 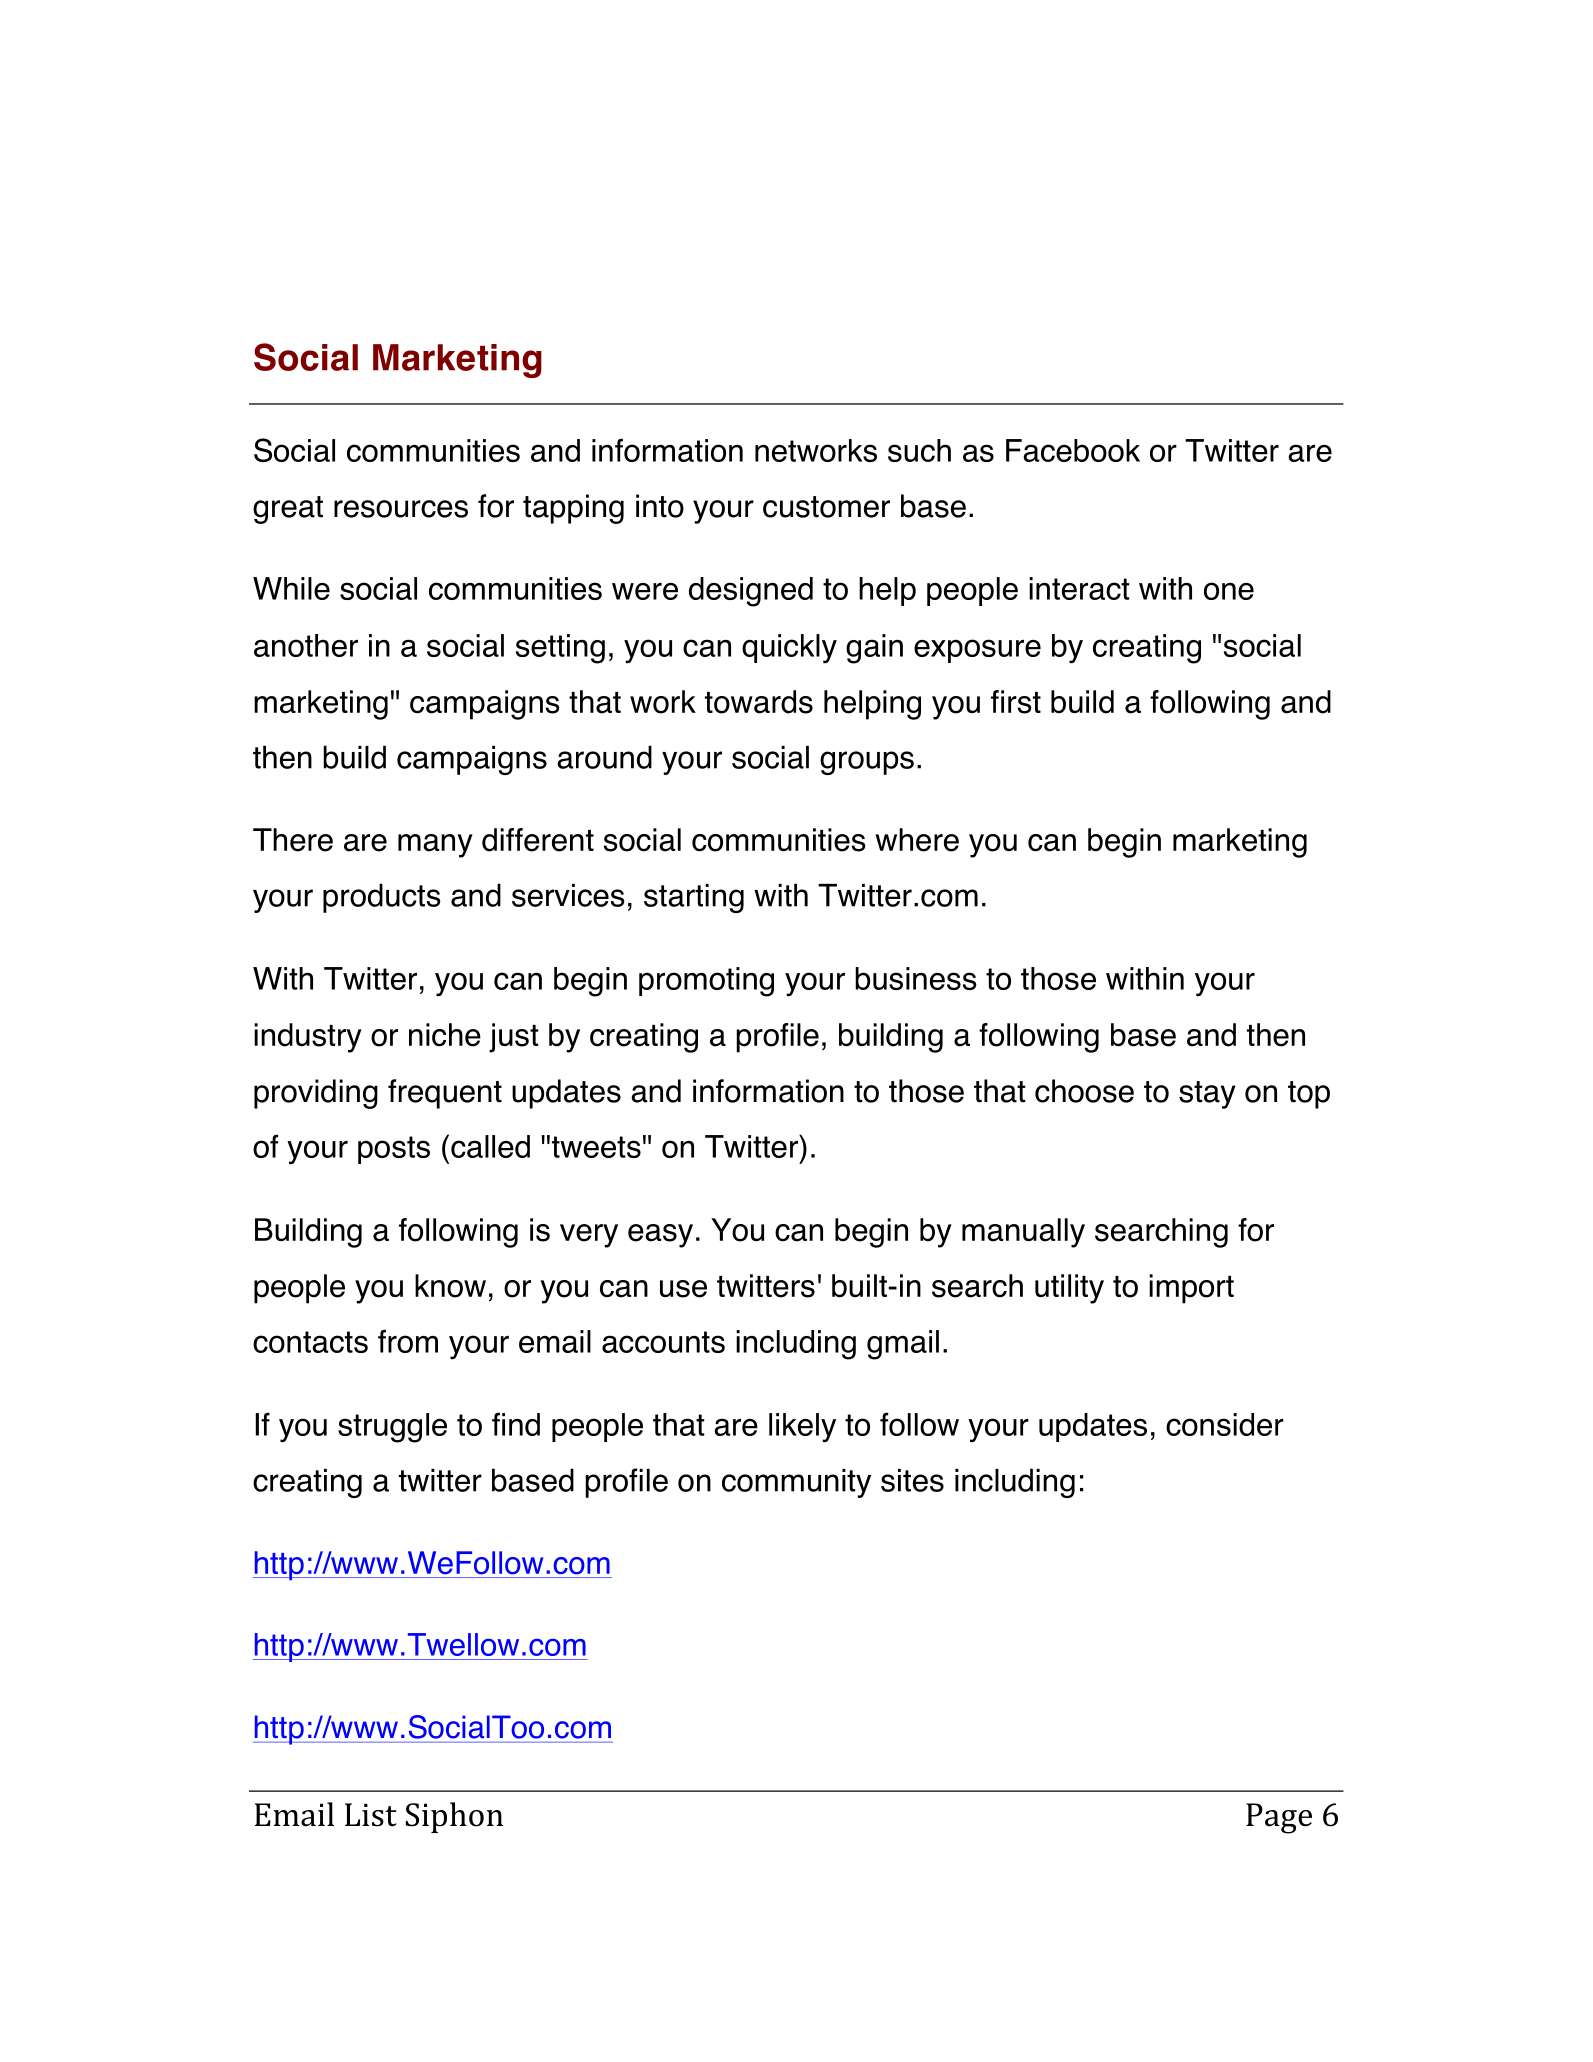 What do you see at coordinates (435, 846) in the document?
I see `many` at bounding box center [435, 846].
